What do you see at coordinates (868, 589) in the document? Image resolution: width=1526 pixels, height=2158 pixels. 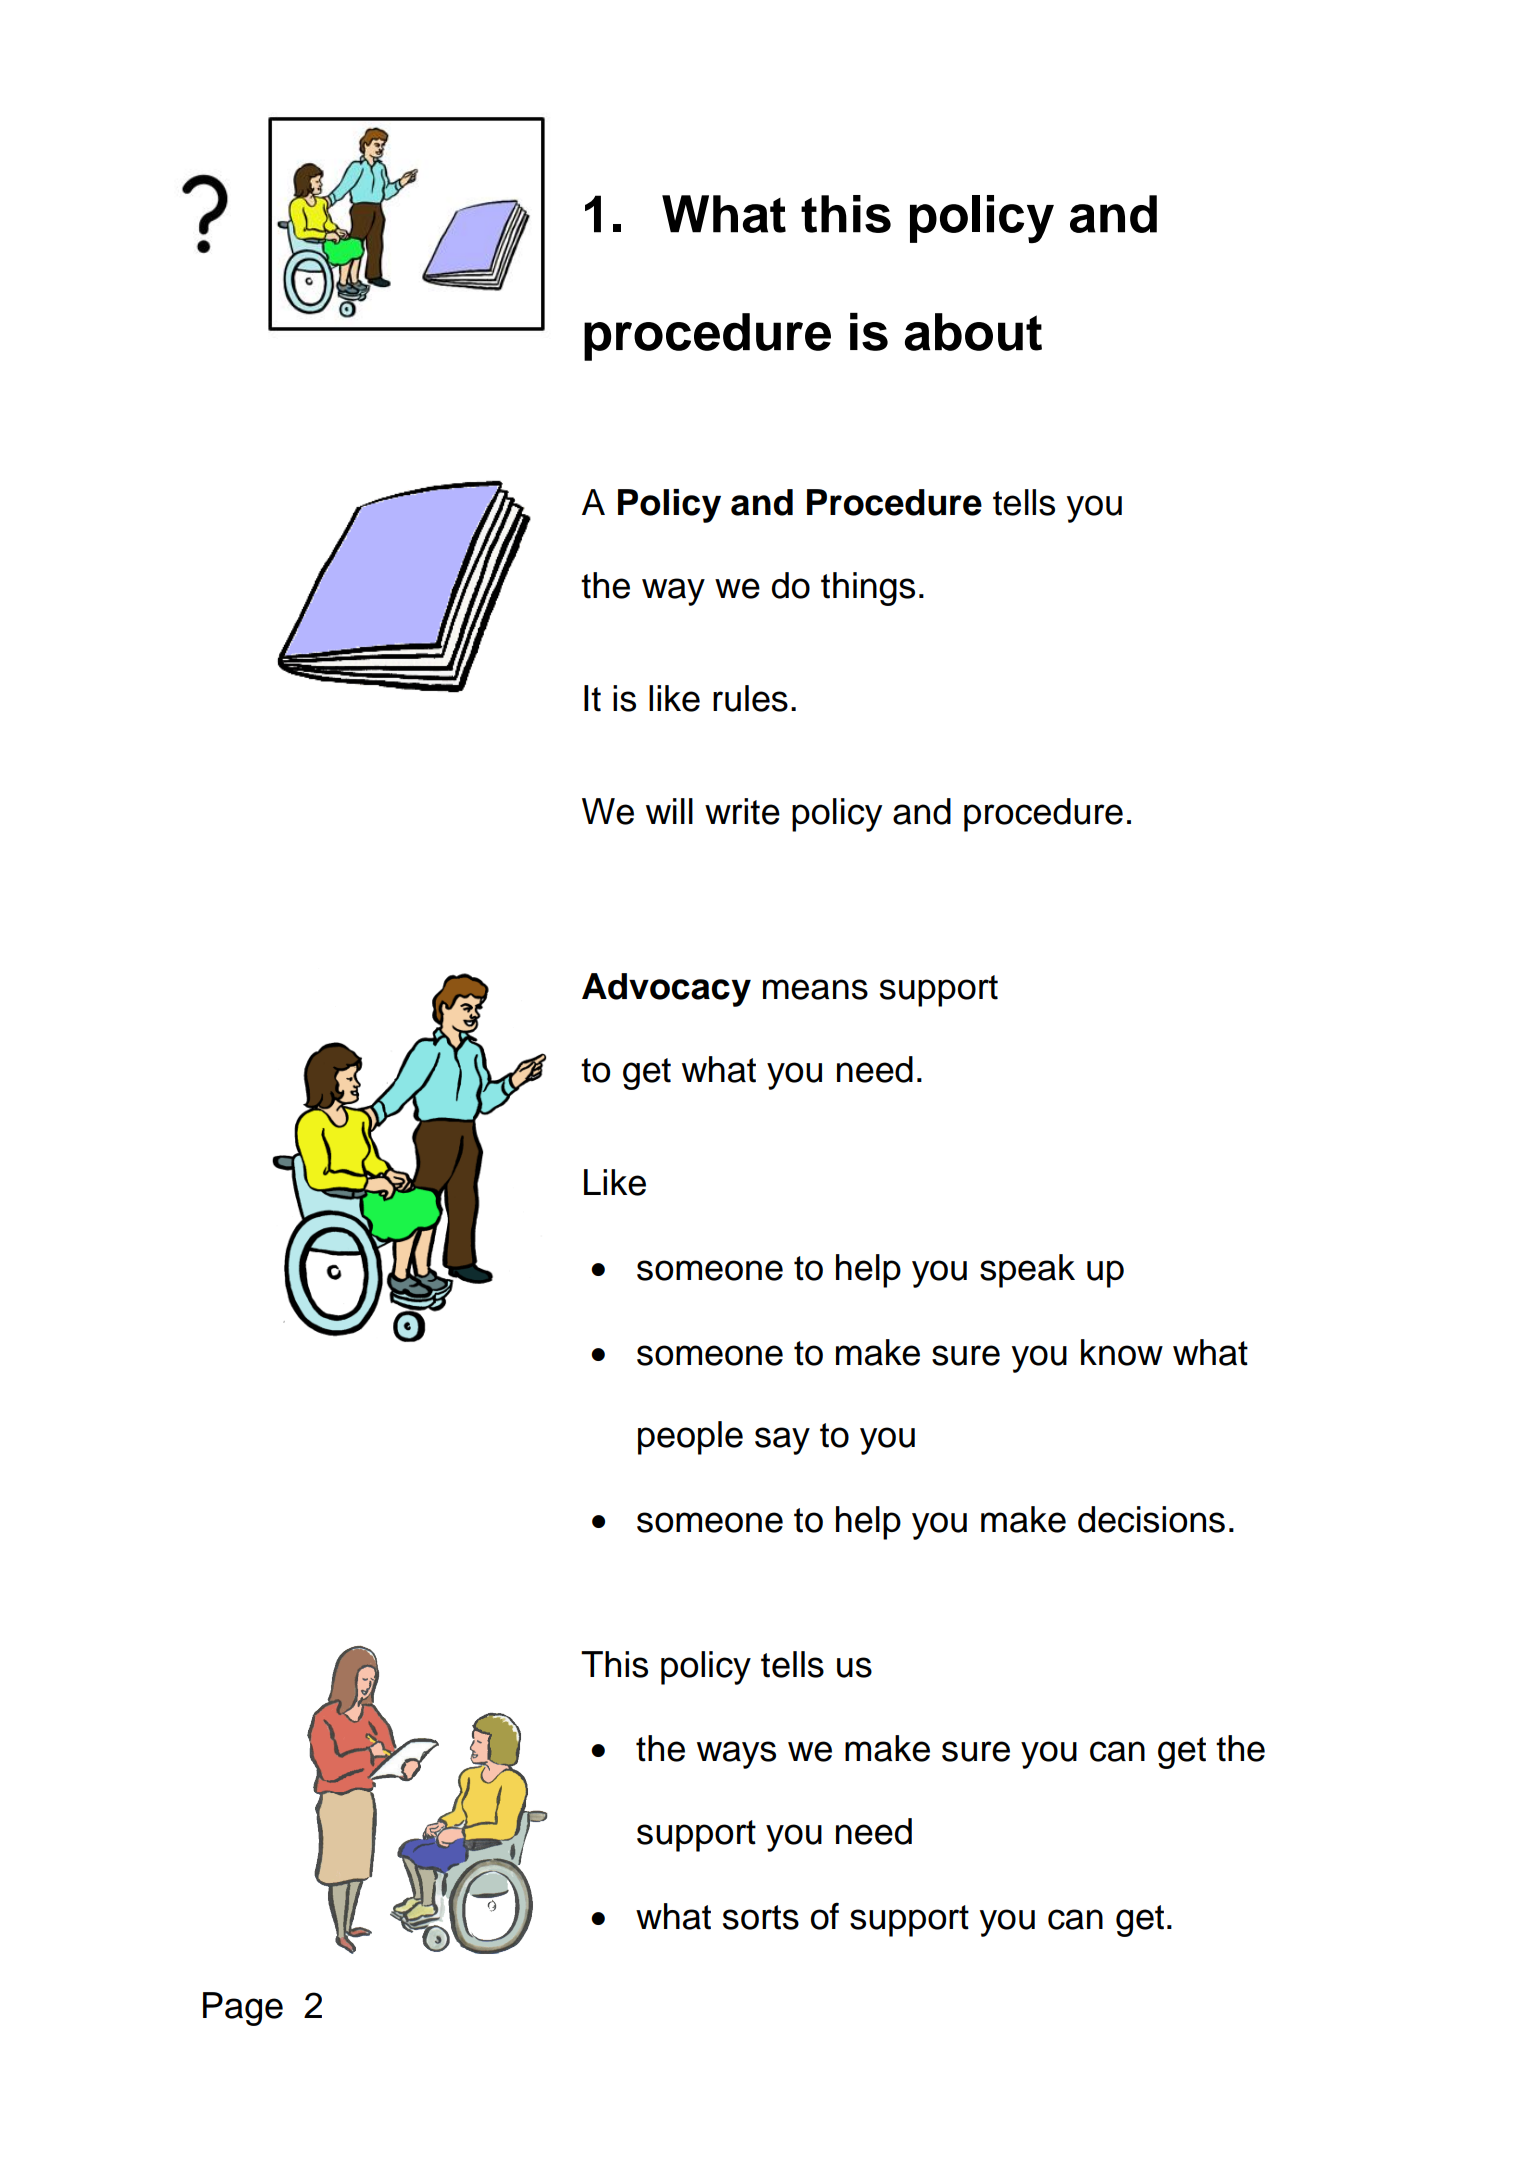 I see `things` at bounding box center [868, 589].
